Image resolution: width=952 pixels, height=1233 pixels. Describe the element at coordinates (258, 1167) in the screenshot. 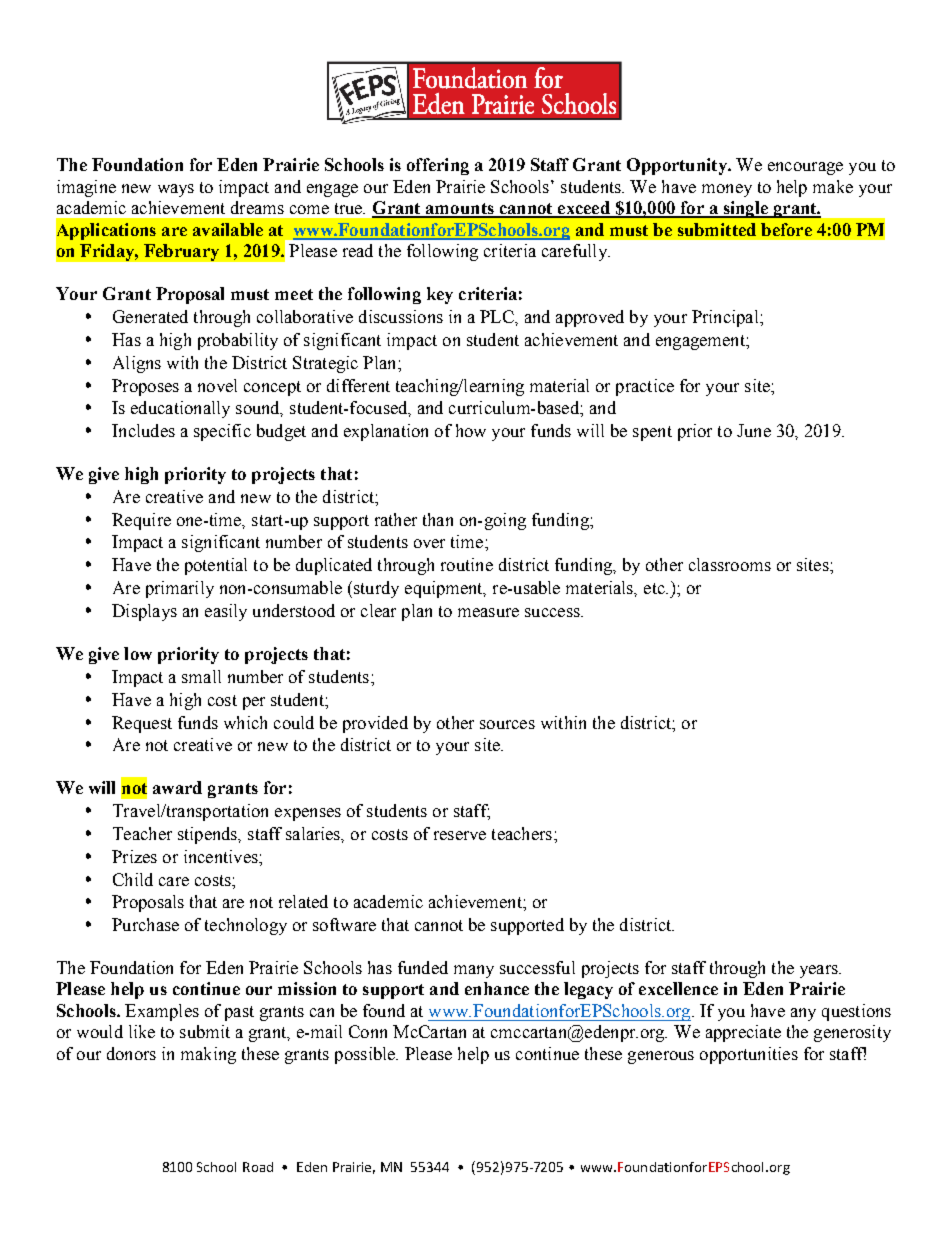

I see `Road` at that location.
